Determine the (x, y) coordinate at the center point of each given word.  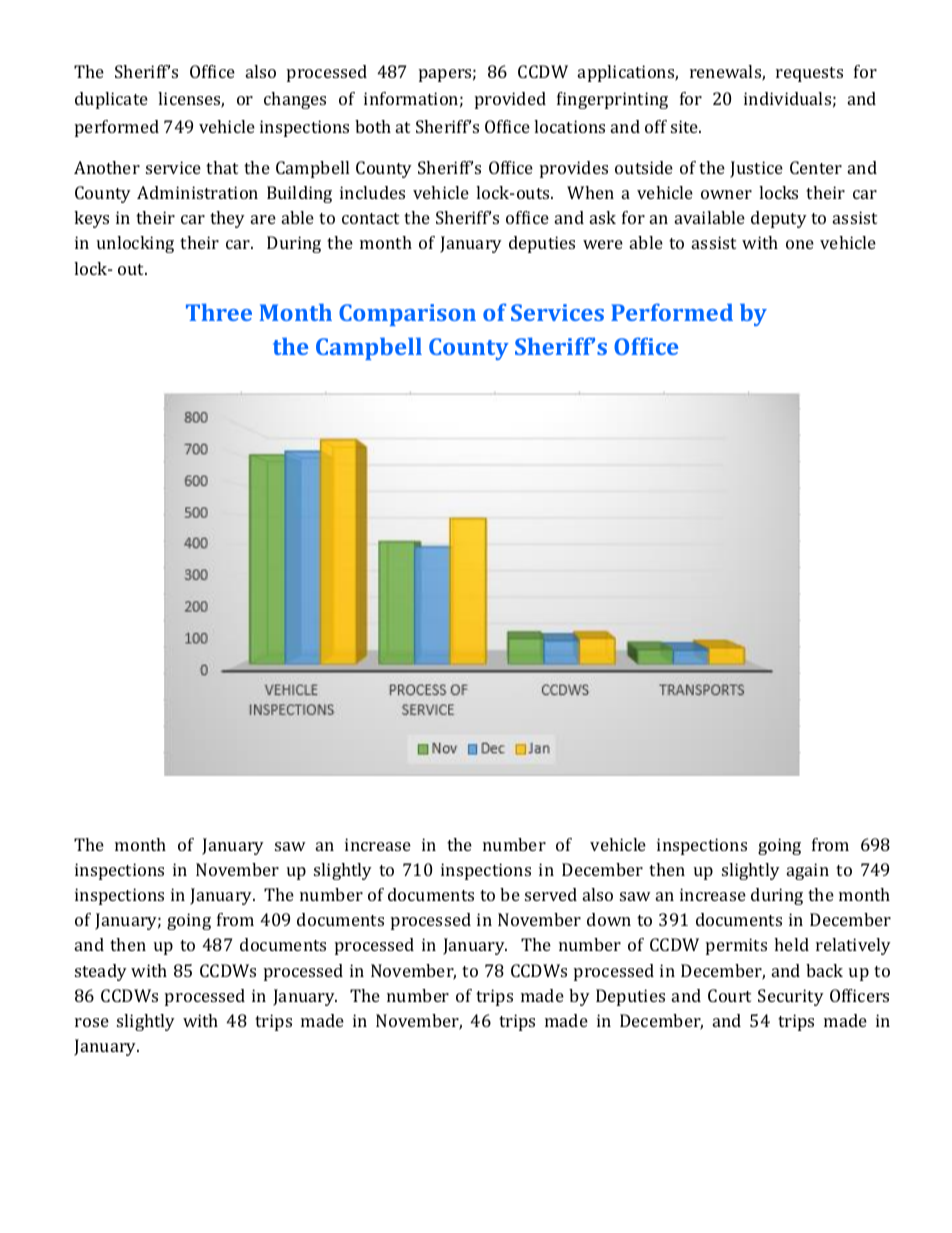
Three (219, 312)
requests (809, 74)
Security (791, 997)
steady (101, 972)
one (800, 244)
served (551, 894)
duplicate (111, 100)
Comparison (407, 315)
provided (510, 100)
